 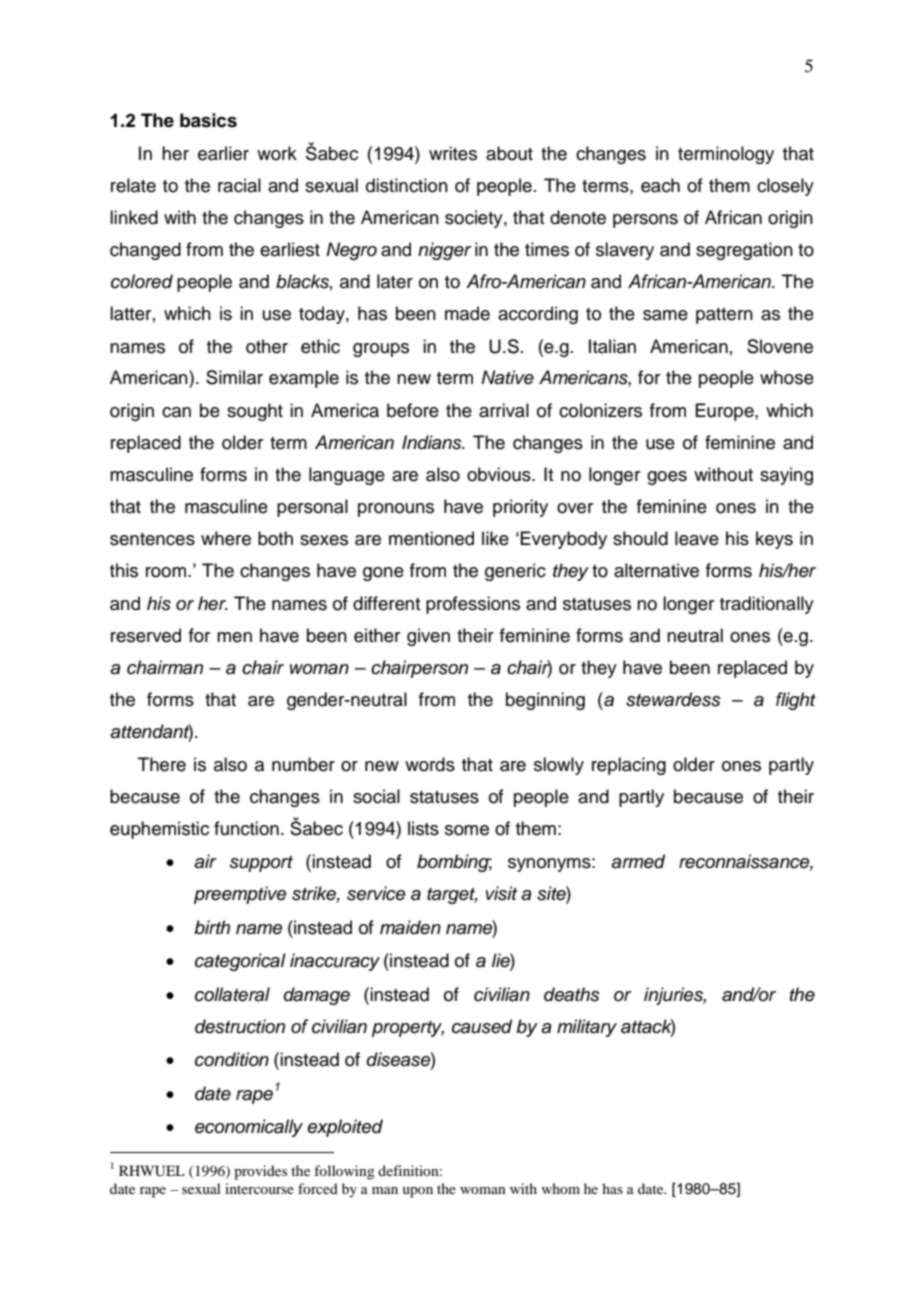 What do you see at coordinates (226, 538) in the screenshot?
I see `where` at bounding box center [226, 538].
